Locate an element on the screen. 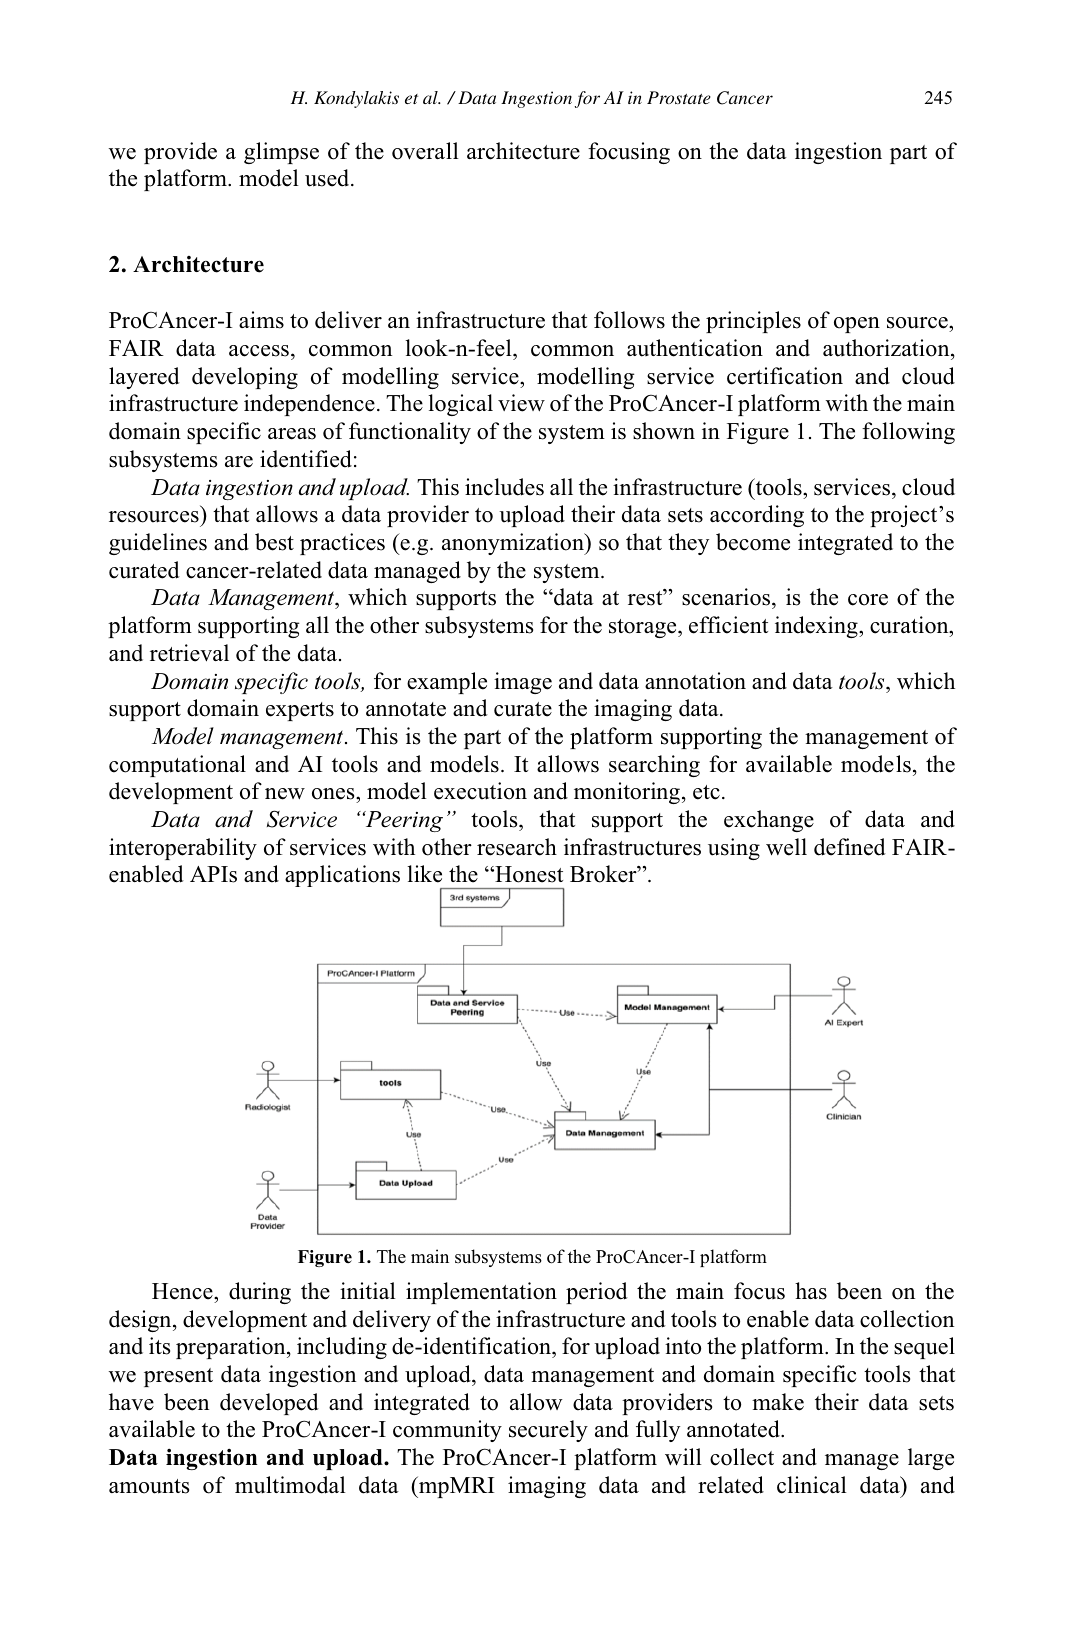 The image size is (1090, 1632). interoperability is located at coordinates (183, 849).
